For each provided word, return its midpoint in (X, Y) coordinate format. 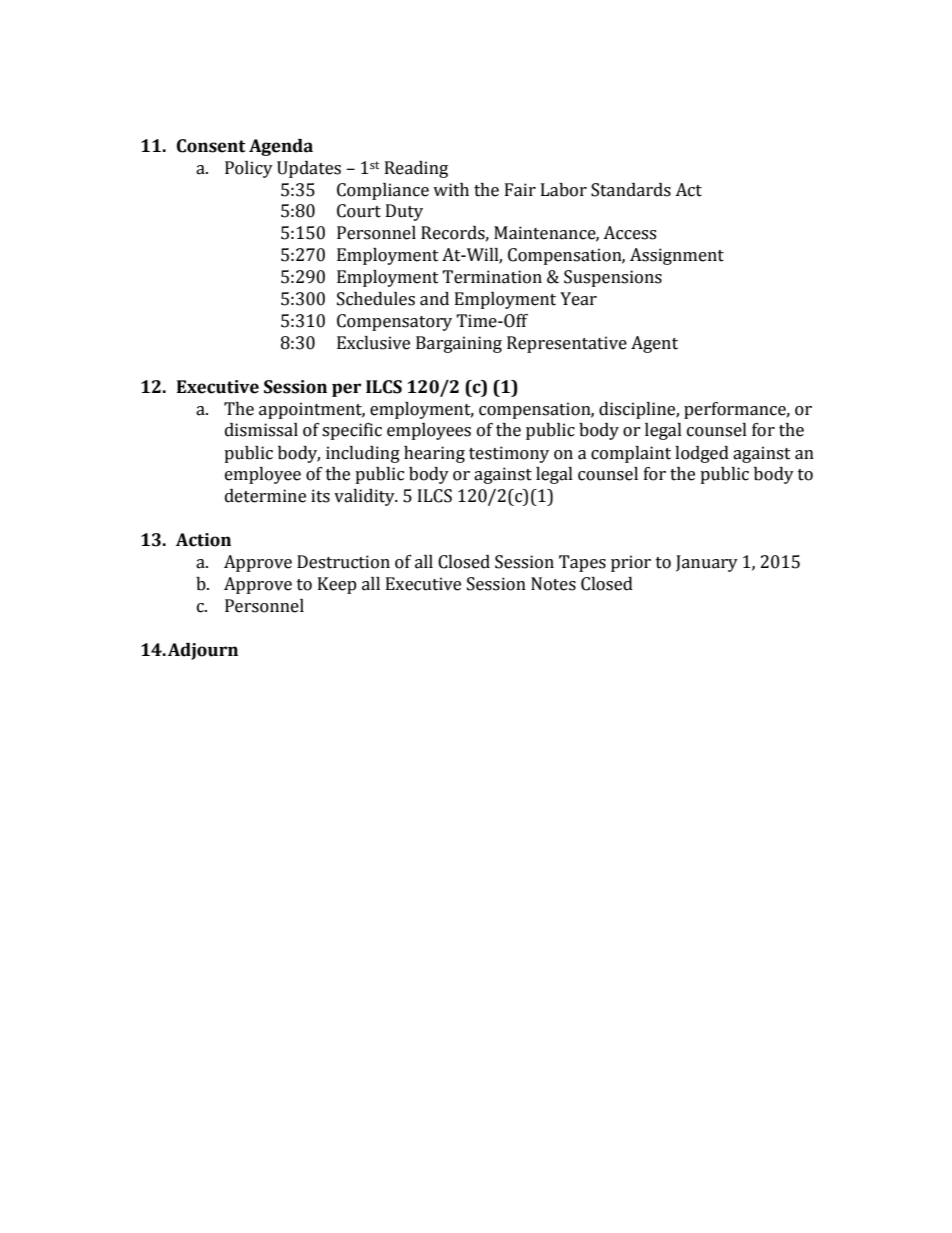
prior (631, 563)
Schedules (376, 299)
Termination (492, 277)
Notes (553, 584)
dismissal (261, 430)
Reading (416, 169)
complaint (631, 454)
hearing (434, 454)
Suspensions (613, 278)
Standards (631, 190)
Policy (249, 169)
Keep (337, 585)
